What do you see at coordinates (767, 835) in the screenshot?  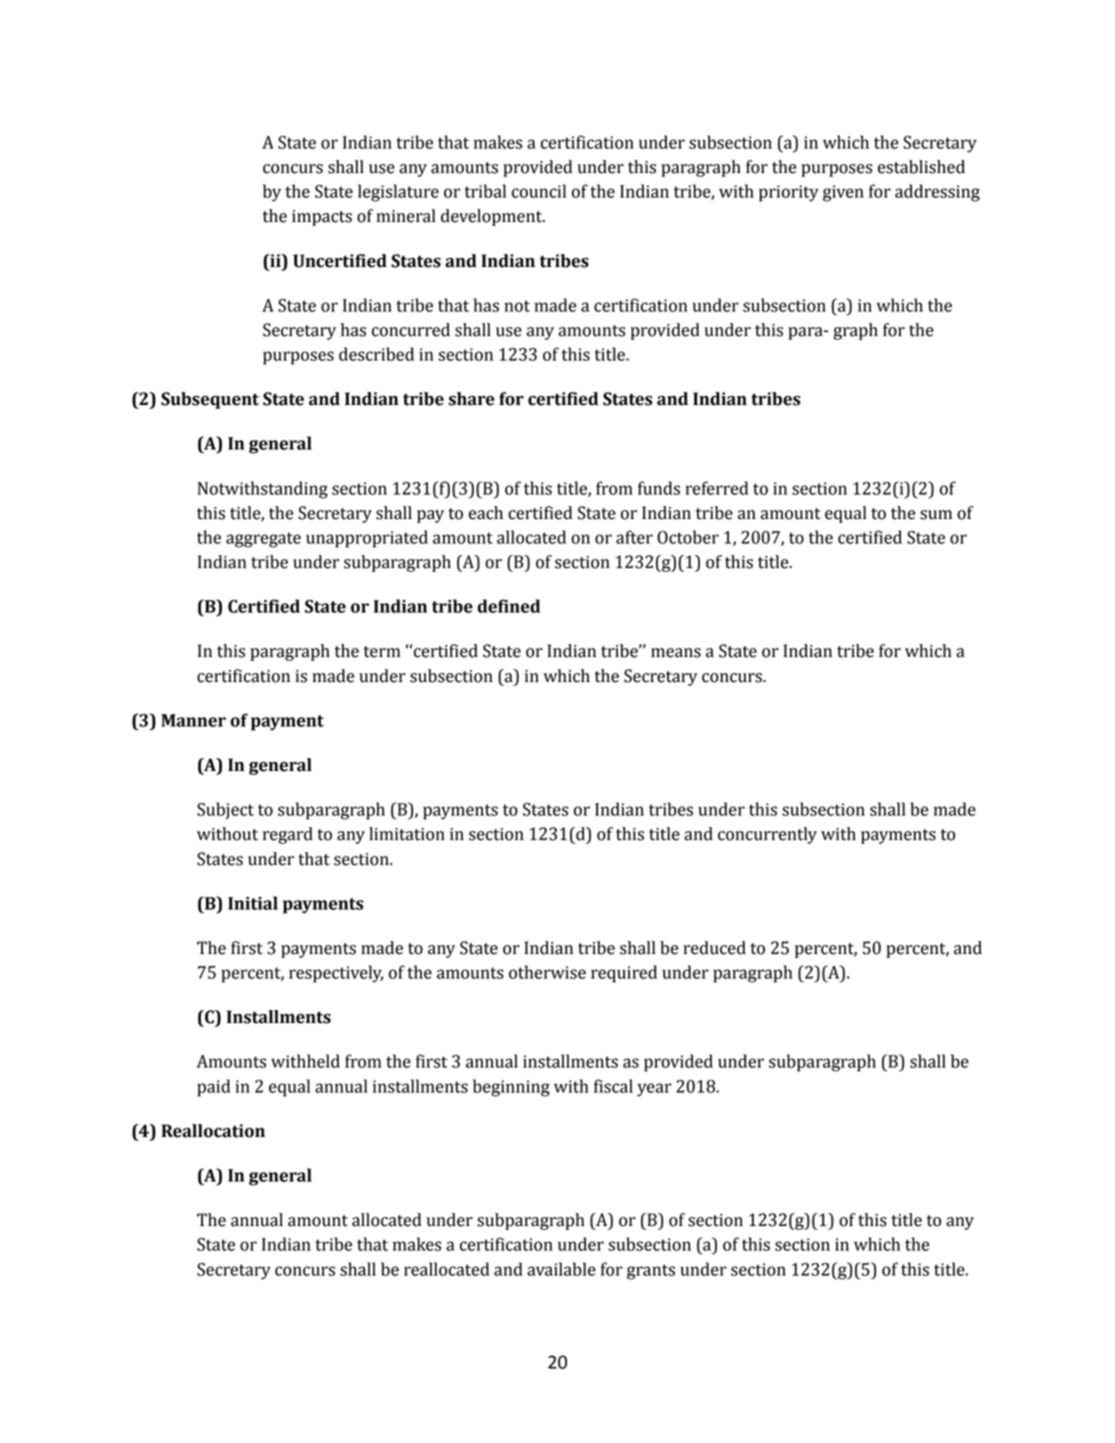 I see `concurrently` at bounding box center [767, 835].
